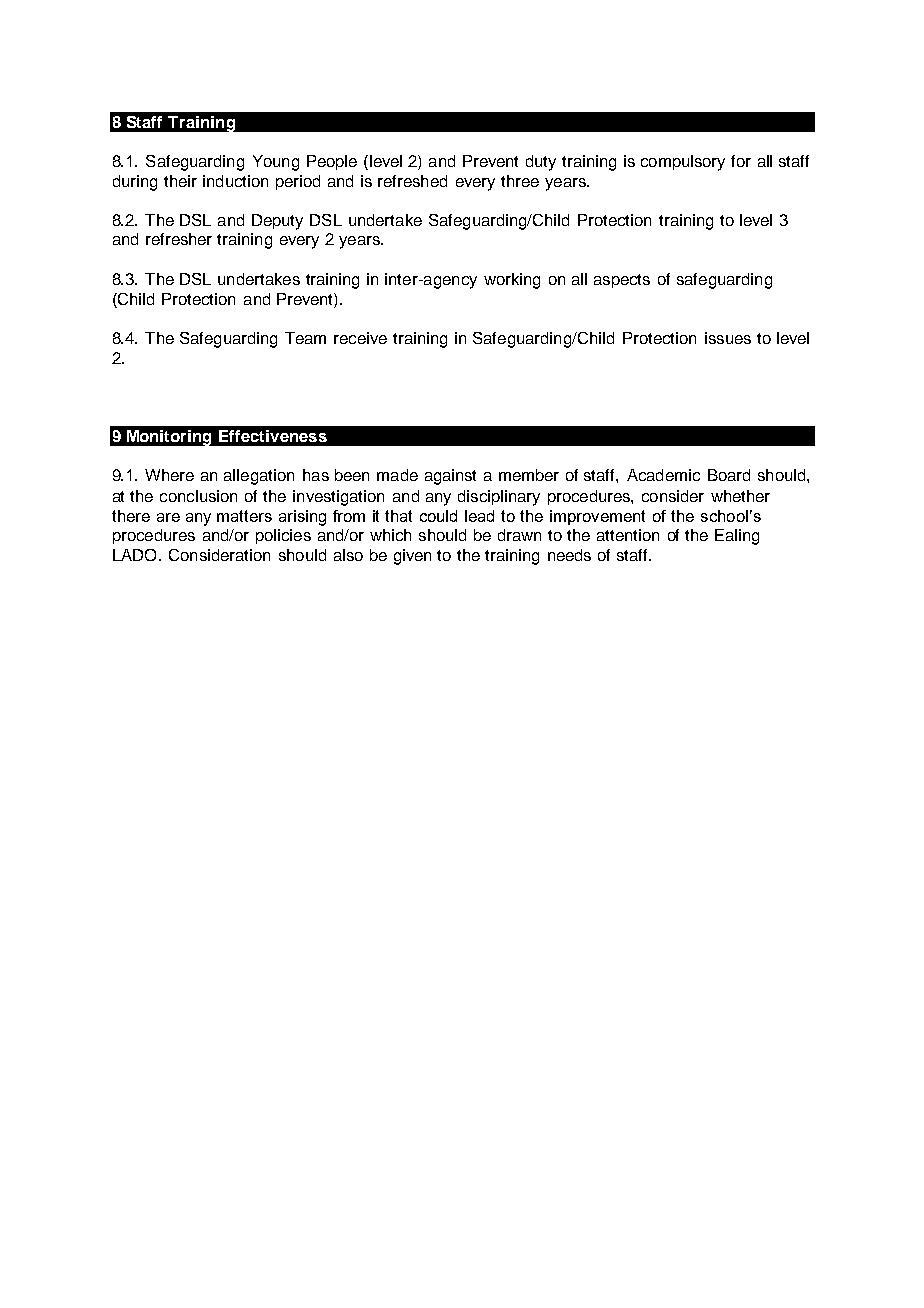 The width and height of the screenshot is (924, 1308). What do you see at coordinates (412, 181) in the screenshot?
I see `refreshed` at bounding box center [412, 181].
